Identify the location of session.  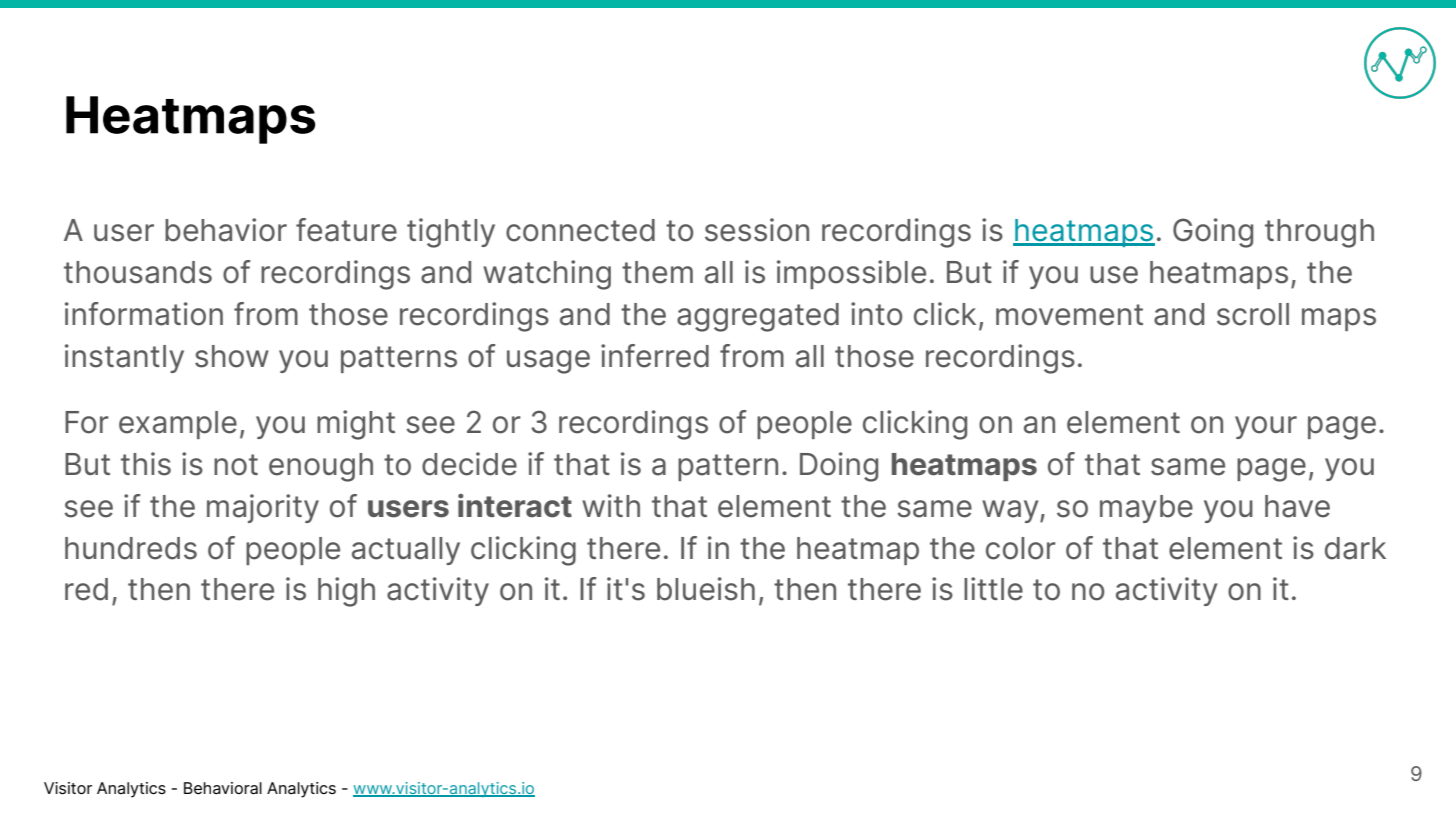
(757, 230).
